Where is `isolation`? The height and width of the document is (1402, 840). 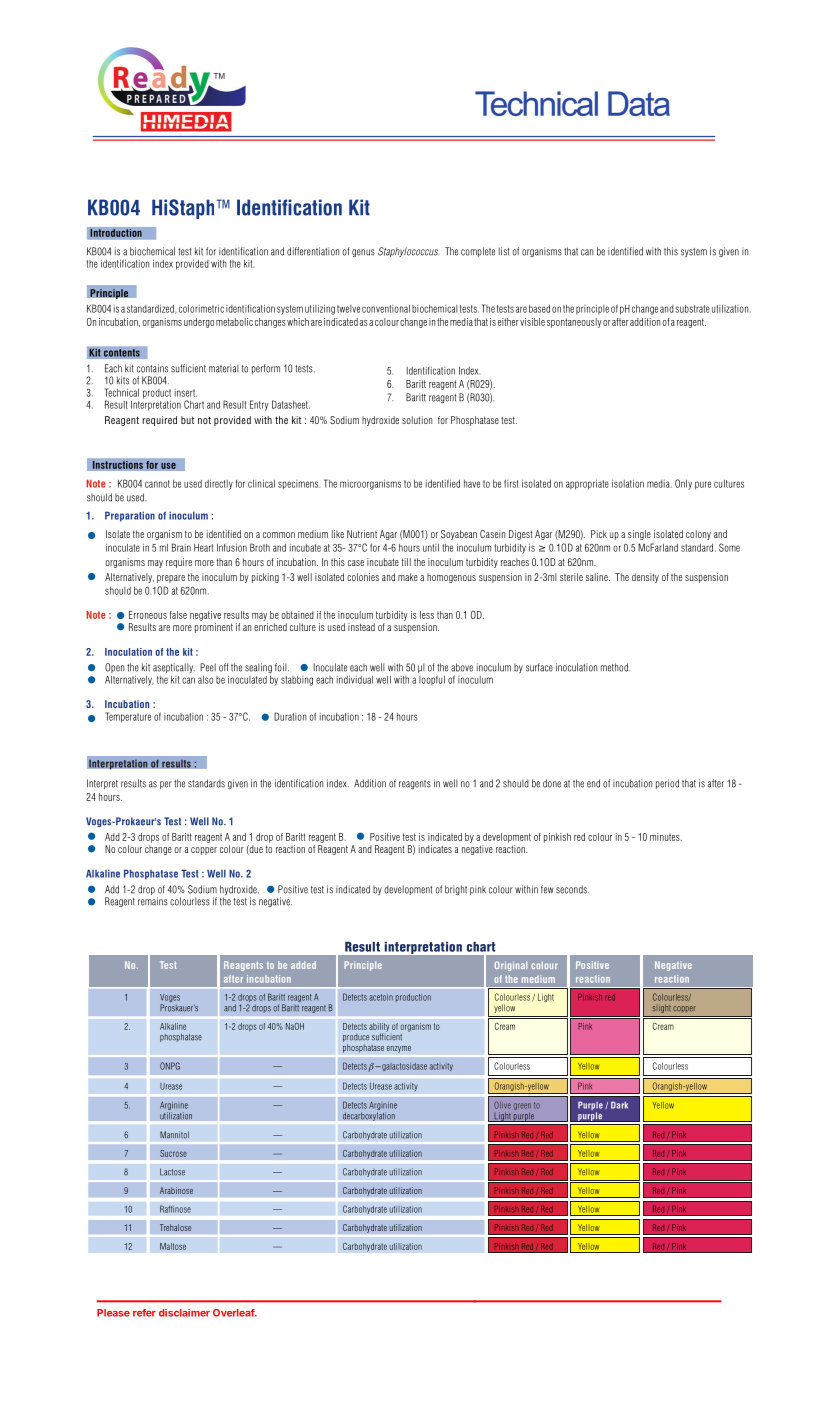
isolation is located at coordinates (628, 483).
